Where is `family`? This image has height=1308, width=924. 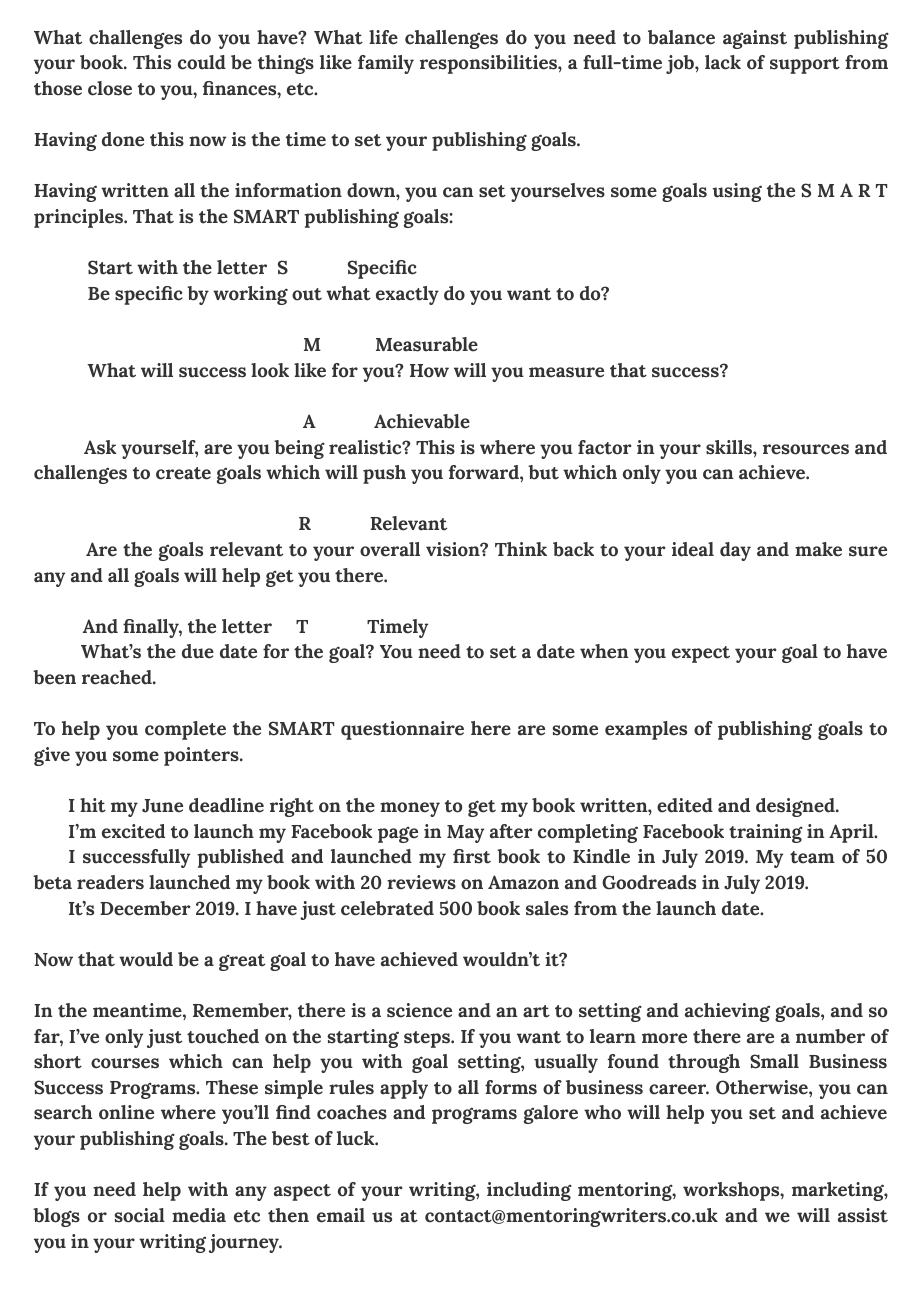
family is located at coordinates (386, 64).
